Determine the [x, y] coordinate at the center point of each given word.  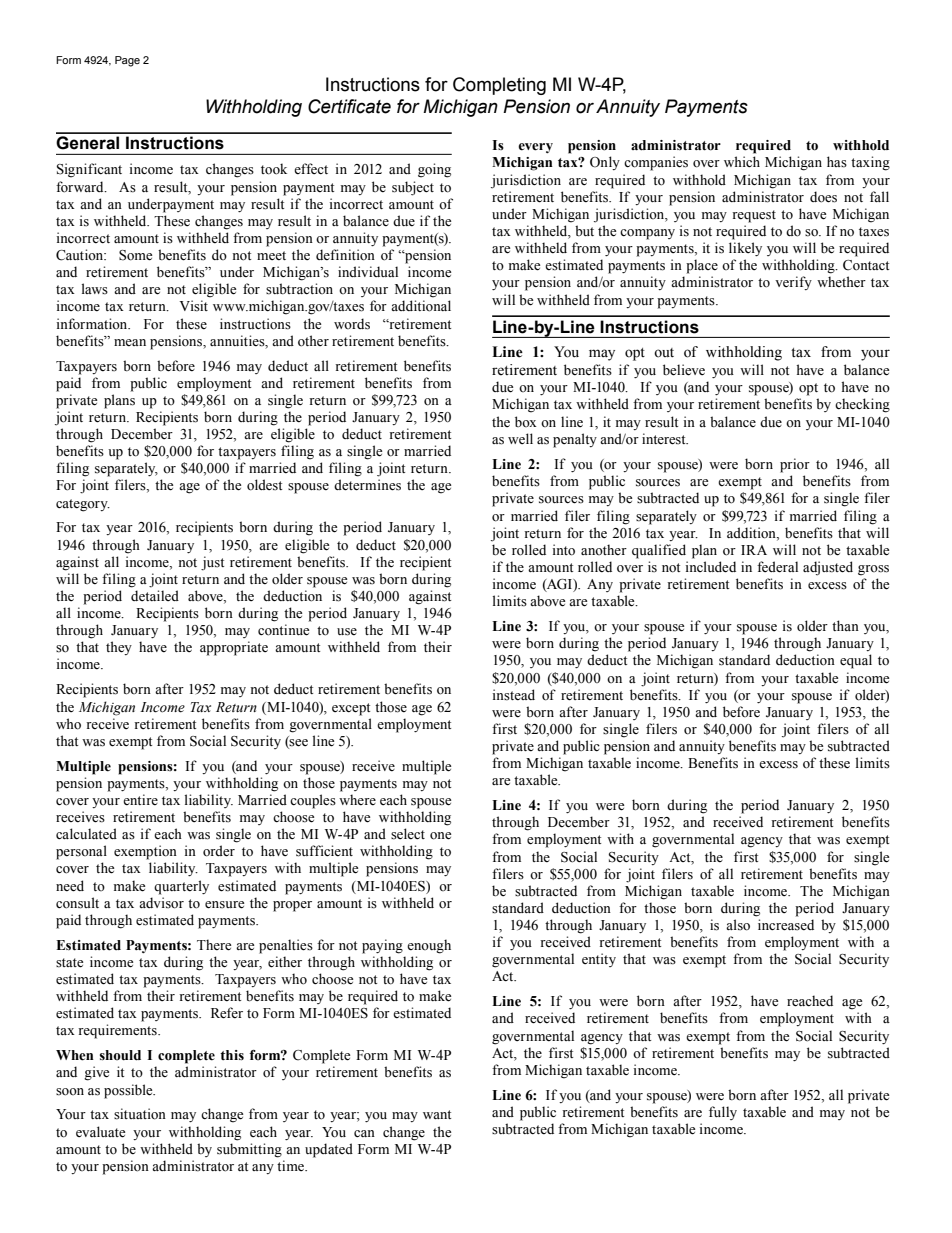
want [437, 1114]
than [845, 625]
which [742, 161]
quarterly [181, 887]
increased [786, 925]
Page [127, 61]
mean [130, 342]
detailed [155, 595]
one [440, 836]
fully [723, 1113]
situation [140, 1114]
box [526, 421]
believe [684, 370]
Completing [499, 86]
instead [514, 695]
